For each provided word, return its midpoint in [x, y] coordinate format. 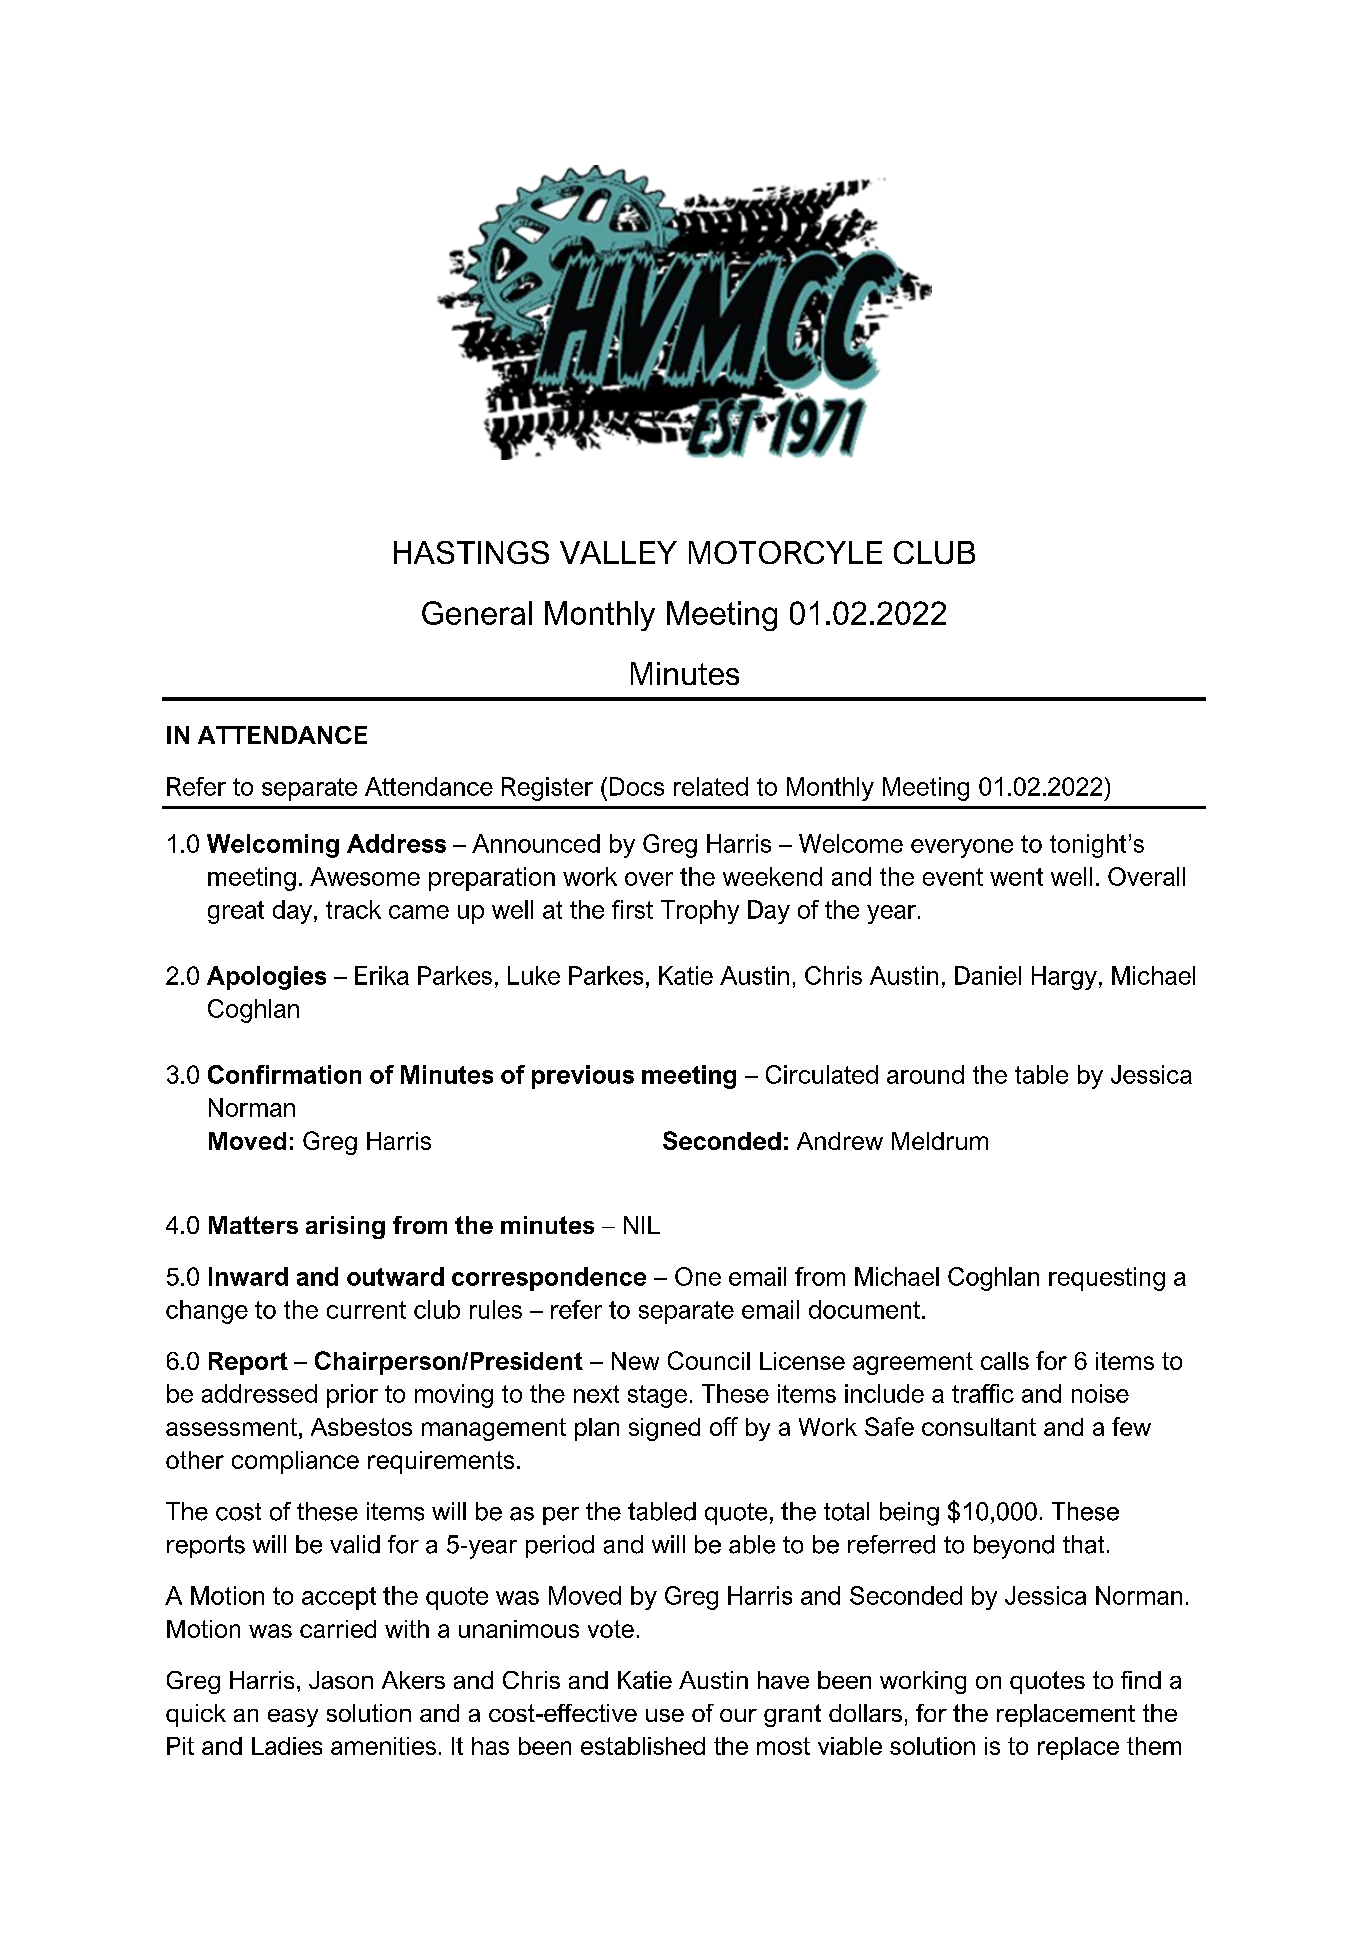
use [665, 1715]
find [1141, 1680]
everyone [962, 848]
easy [293, 1718]
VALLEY [618, 552]
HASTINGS [471, 552]
